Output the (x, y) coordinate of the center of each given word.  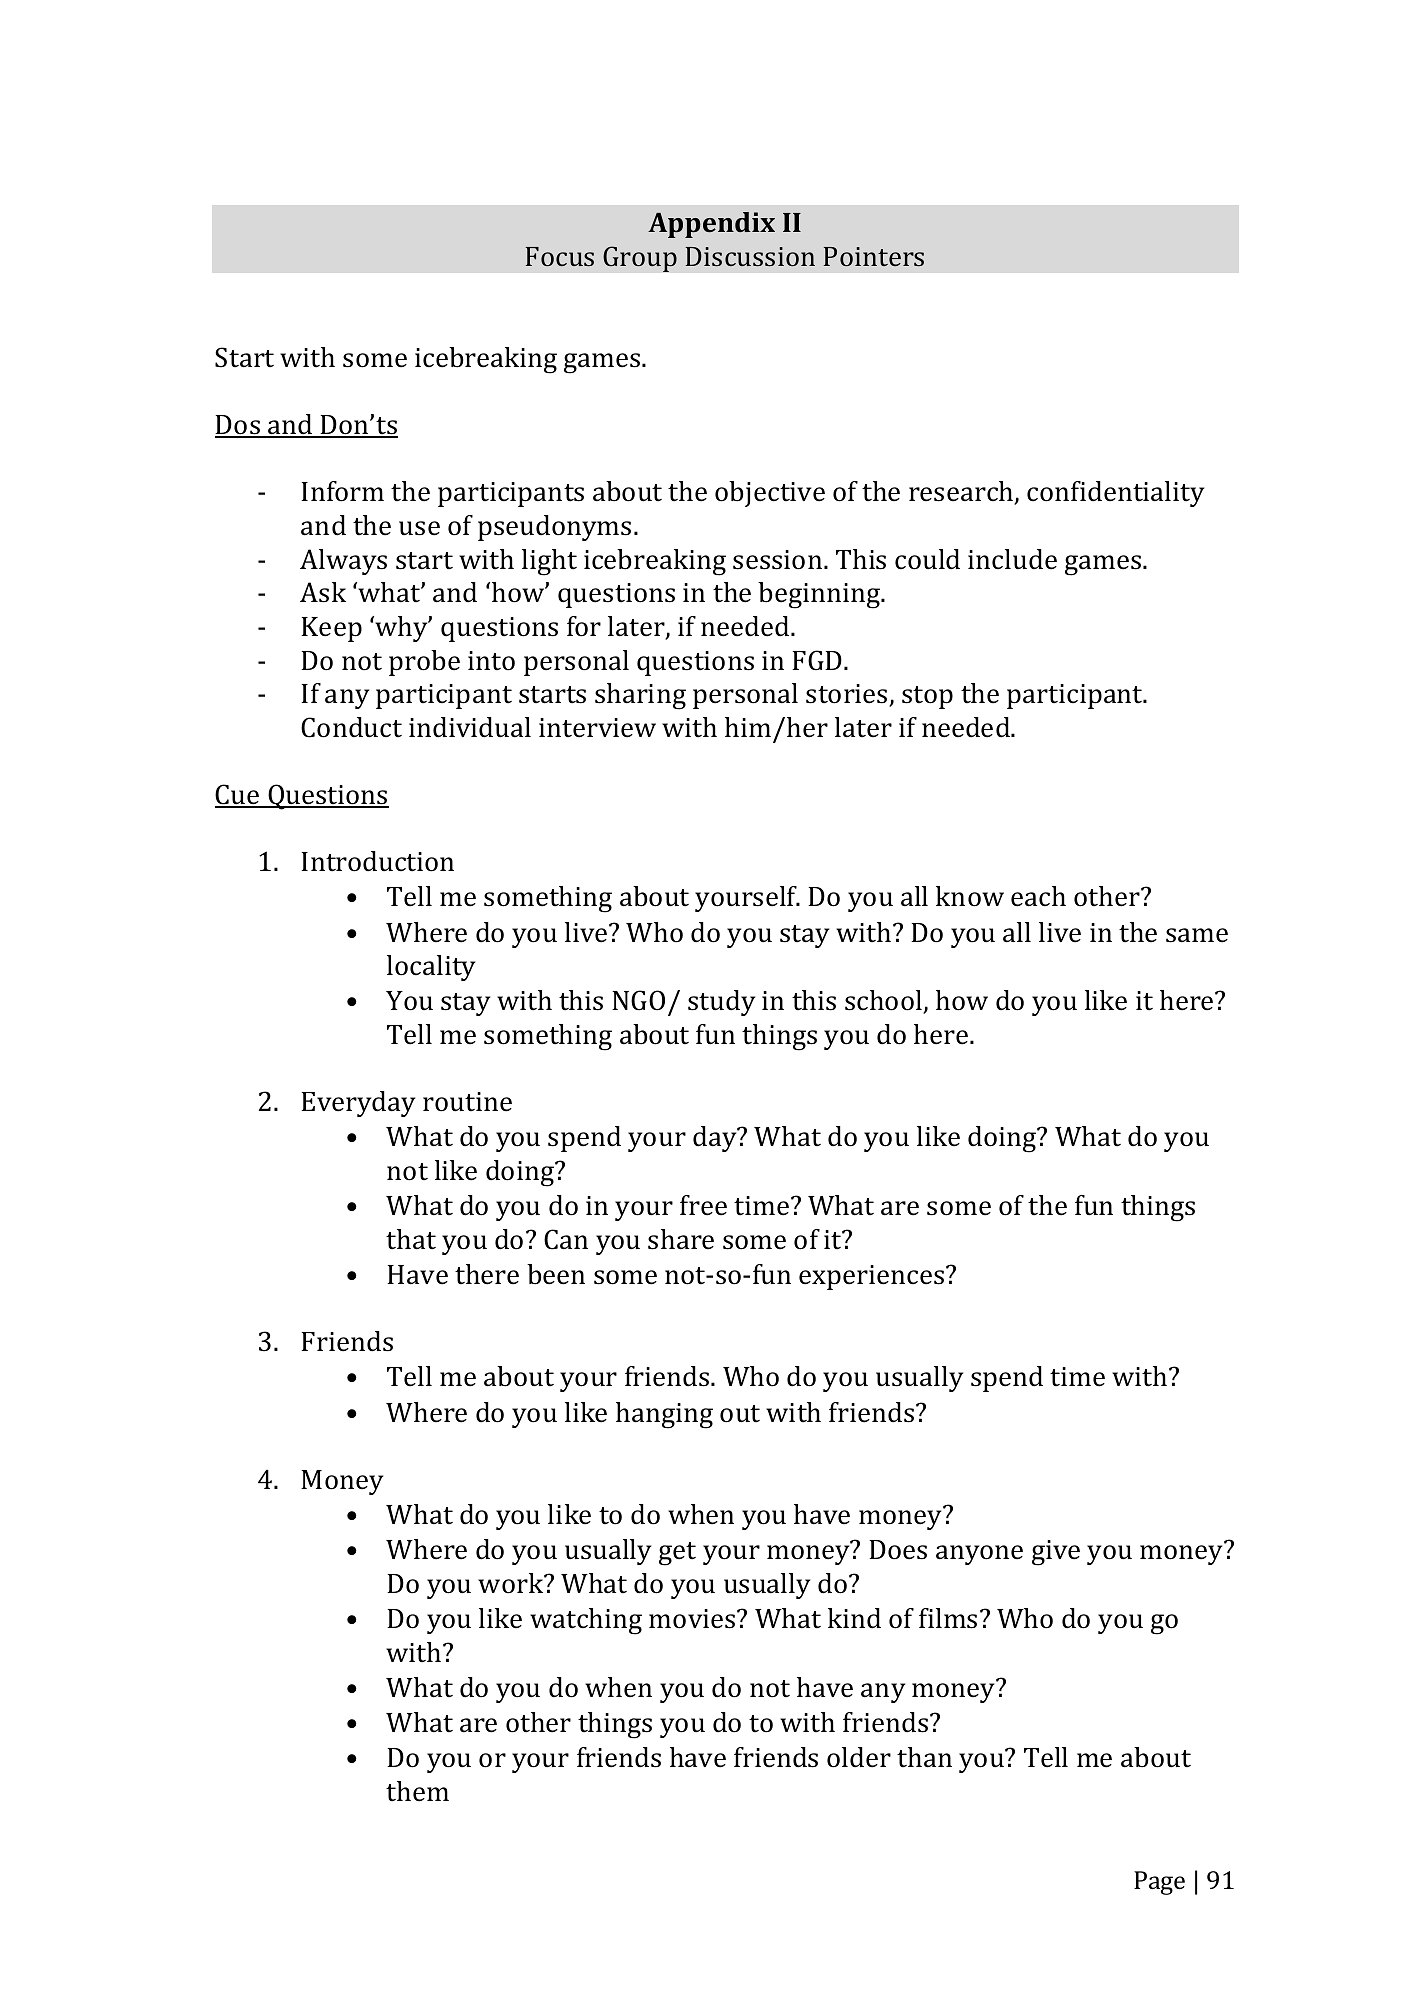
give (1056, 1553)
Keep (331, 629)
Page (1159, 1883)
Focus (560, 256)
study (721, 1003)
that (411, 1239)
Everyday (358, 1104)
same (1197, 935)
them (417, 1791)
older (859, 1757)
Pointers (874, 256)
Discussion (750, 256)
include (1012, 559)
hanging (664, 1415)
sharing (640, 696)
